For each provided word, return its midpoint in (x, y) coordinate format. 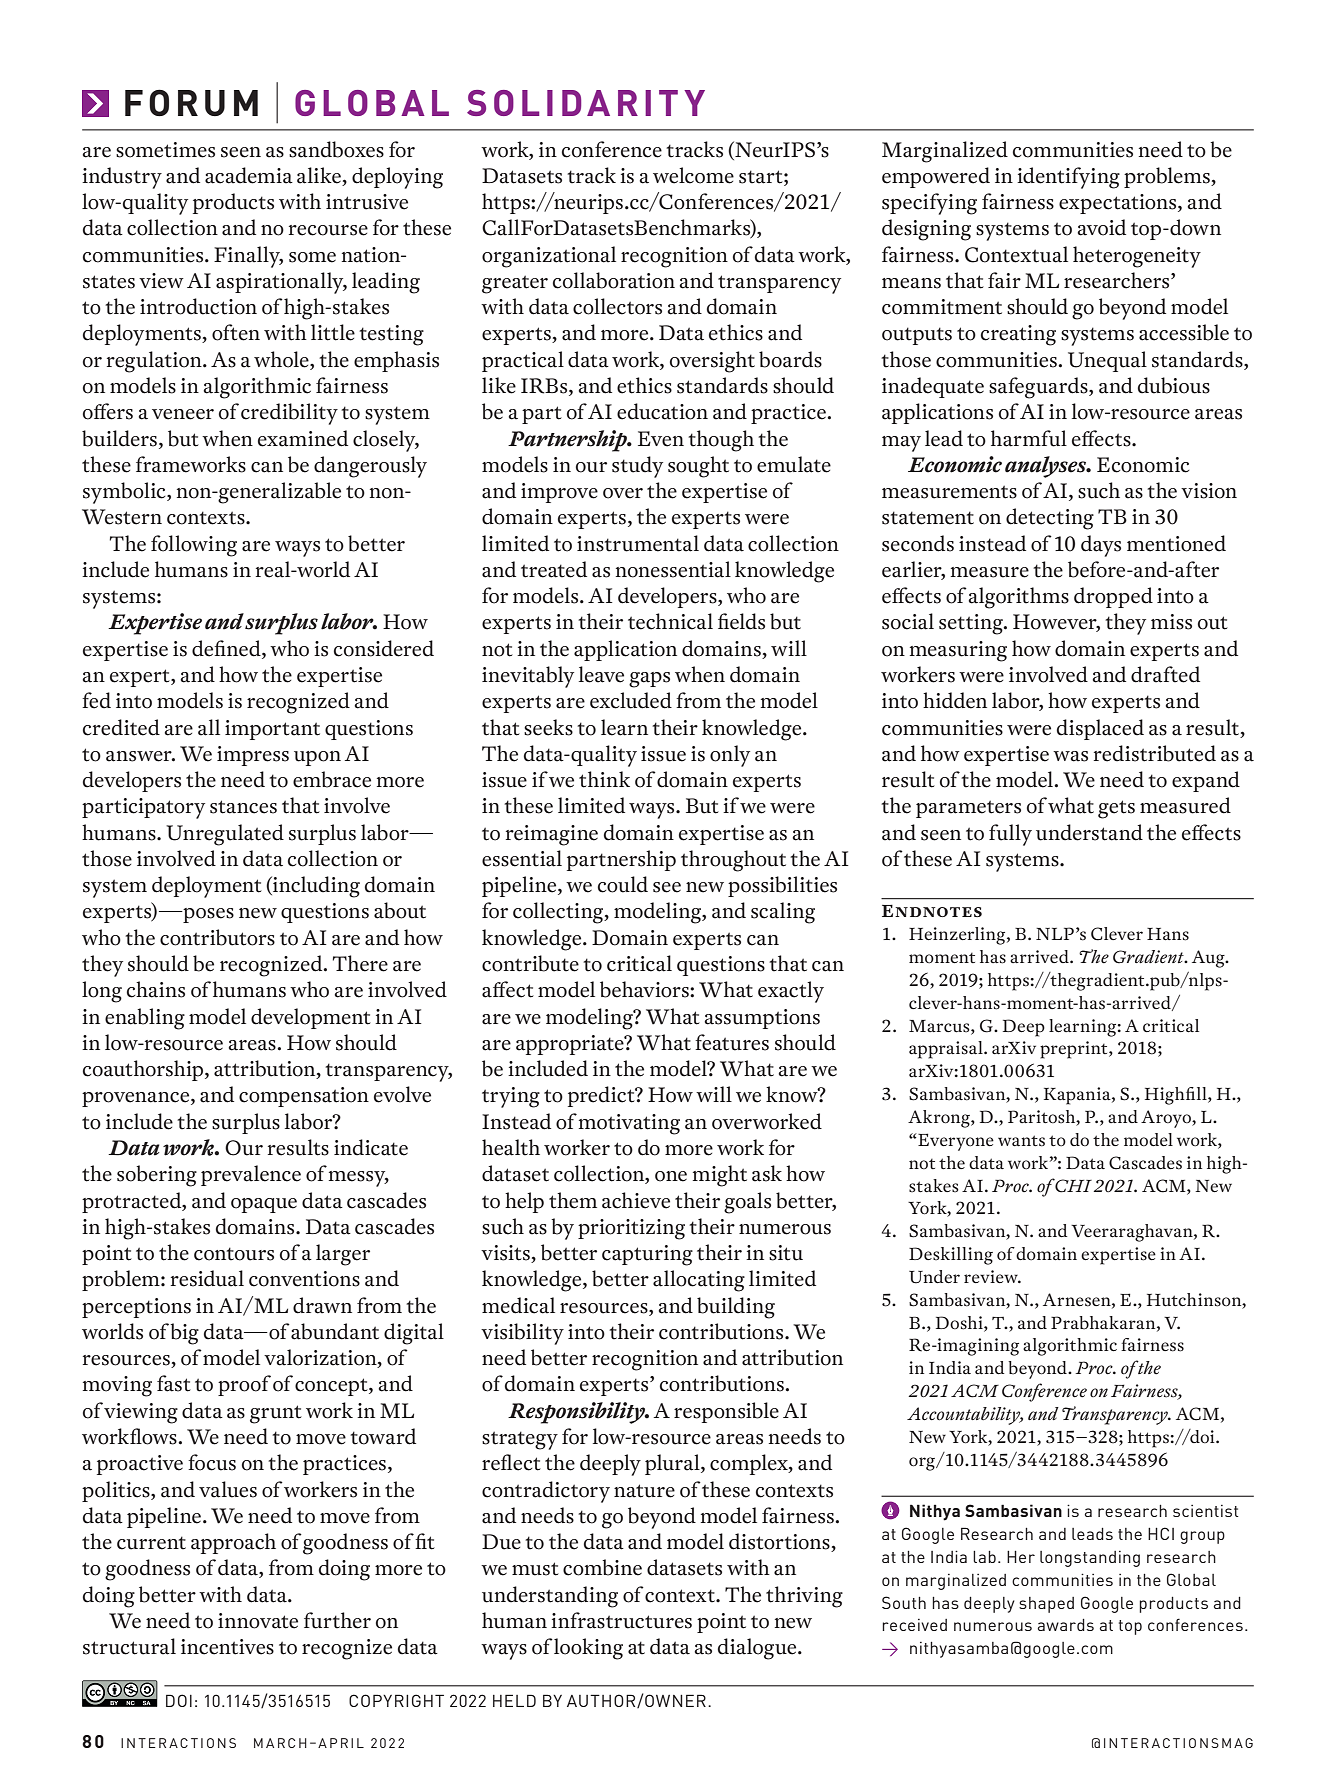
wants (1021, 1141)
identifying (1068, 178)
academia (249, 175)
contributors (217, 937)
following (194, 546)
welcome (693, 175)
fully (1010, 835)
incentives (227, 1647)
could (623, 884)
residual (207, 1278)
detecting (1050, 519)
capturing (647, 1255)
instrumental (638, 543)
